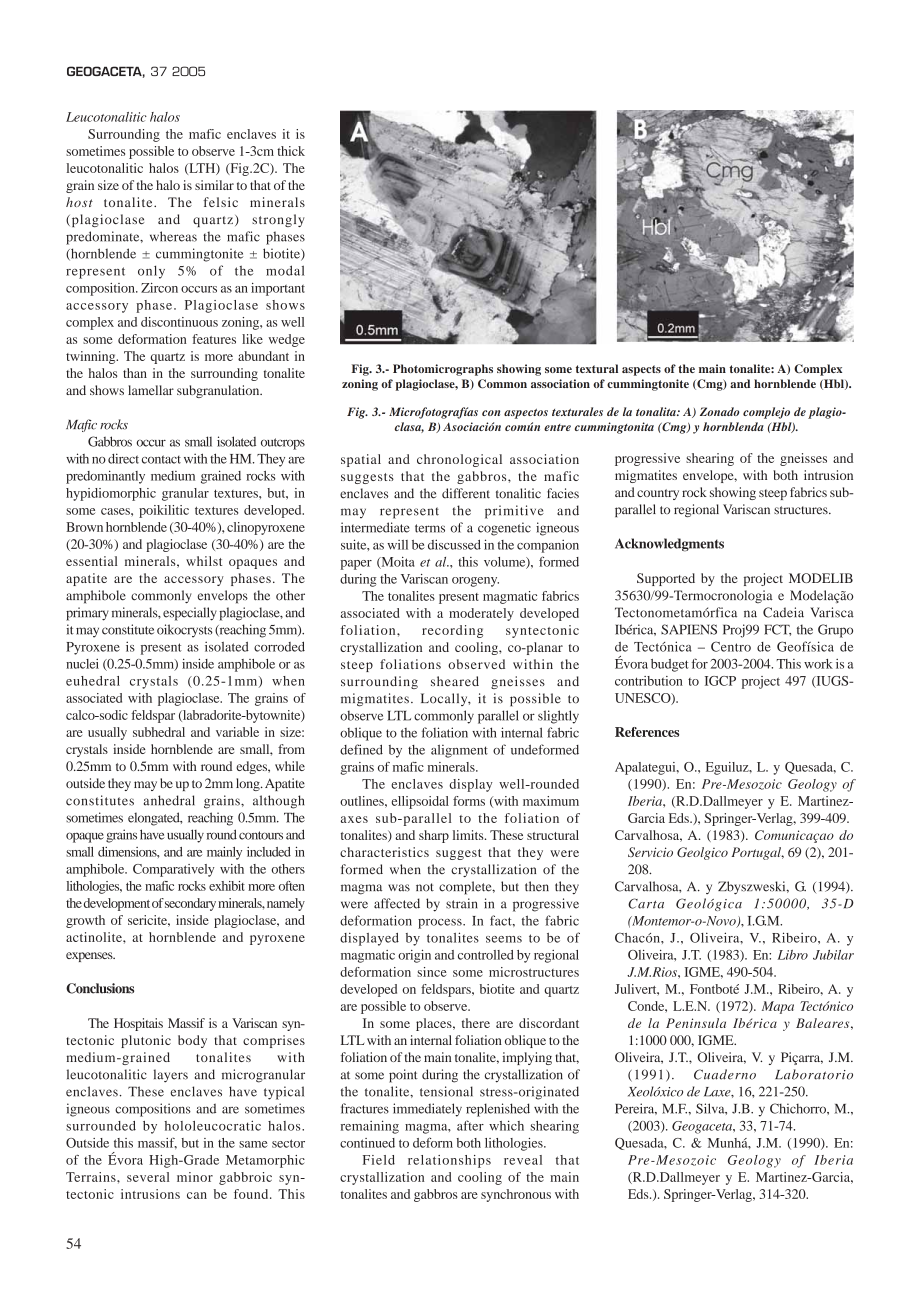  What do you see at coordinates (658, 494) in the screenshot?
I see `country` at bounding box center [658, 494].
